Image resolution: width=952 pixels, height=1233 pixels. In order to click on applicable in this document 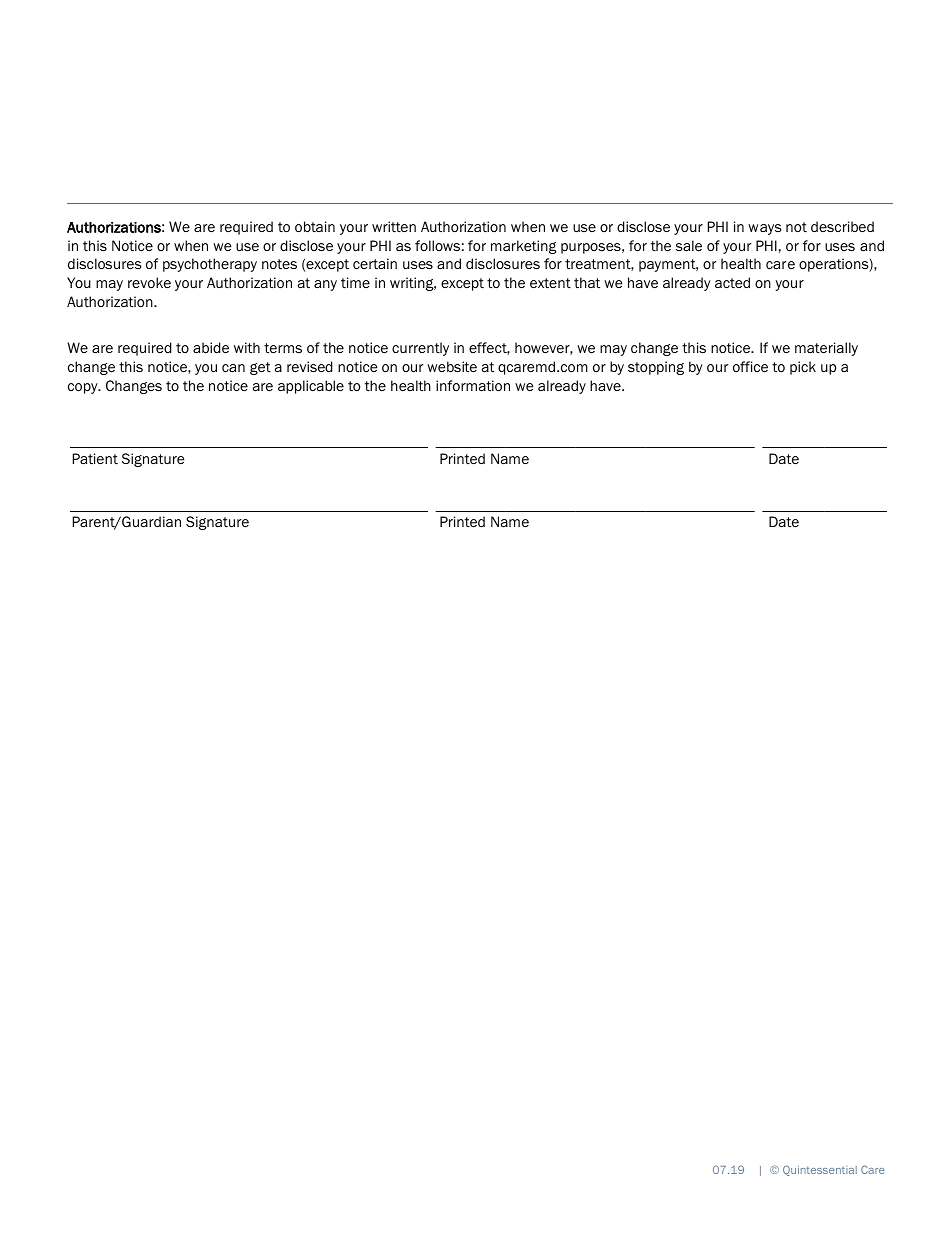, I will do `click(311, 387)`.
